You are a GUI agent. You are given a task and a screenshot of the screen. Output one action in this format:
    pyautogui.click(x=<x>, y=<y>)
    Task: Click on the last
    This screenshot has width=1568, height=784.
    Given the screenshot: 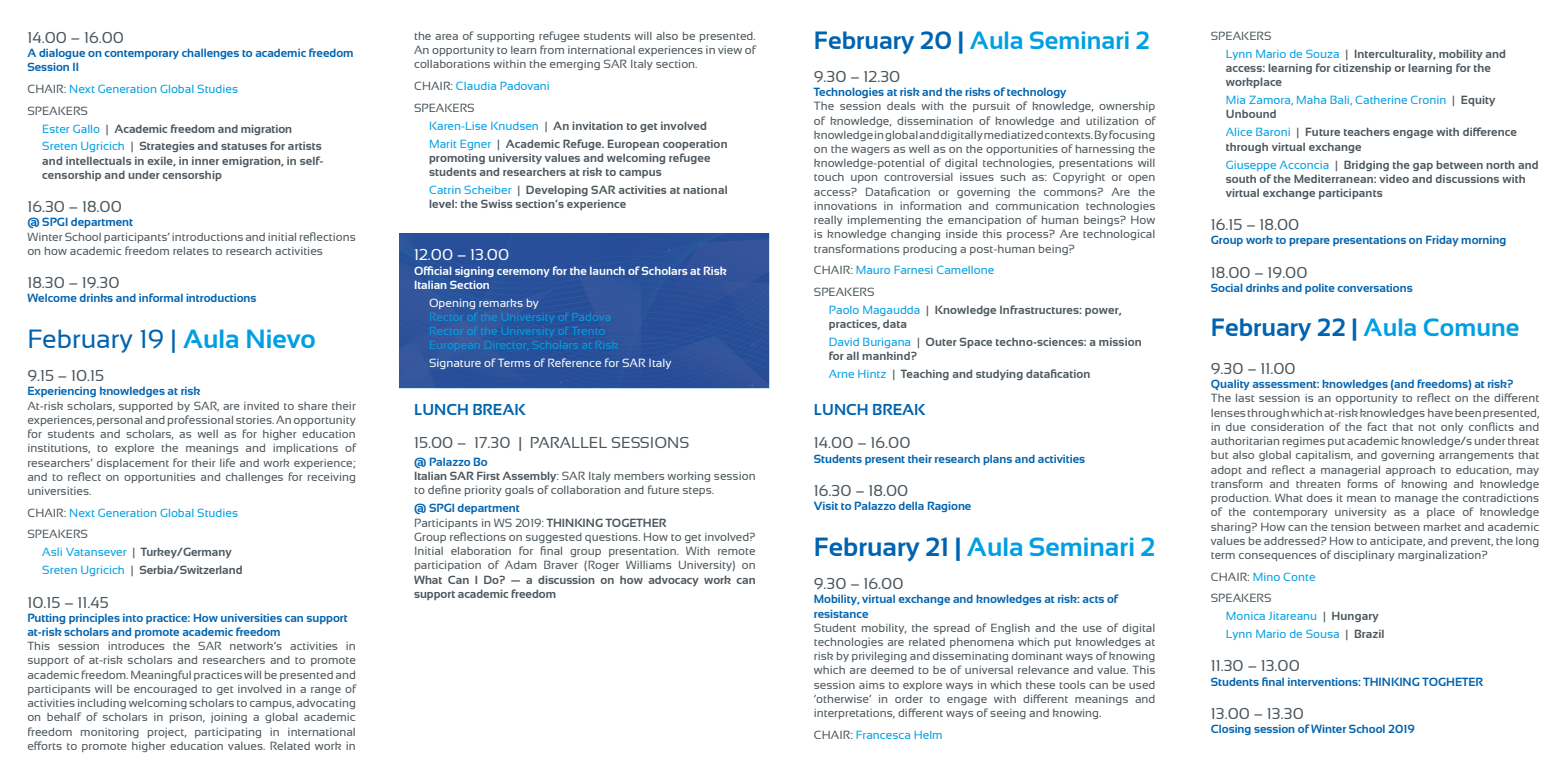 What is the action you would take?
    pyautogui.click(x=1245, y=398)
